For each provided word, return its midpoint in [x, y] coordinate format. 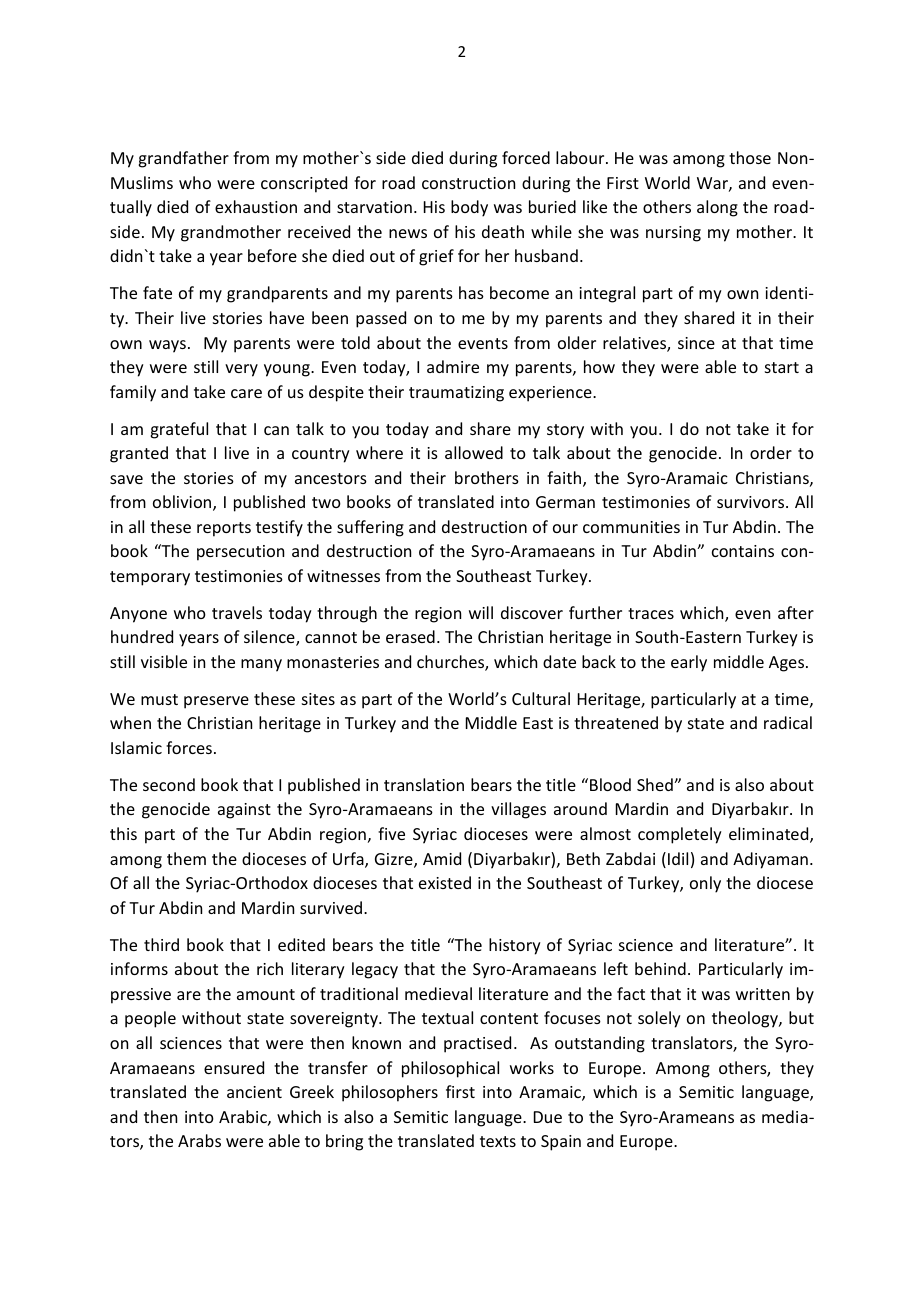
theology [746, 1019]
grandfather [183, 159]
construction [468, 183]
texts [498, 1141]
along [717, 208]
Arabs [199, 1140]
